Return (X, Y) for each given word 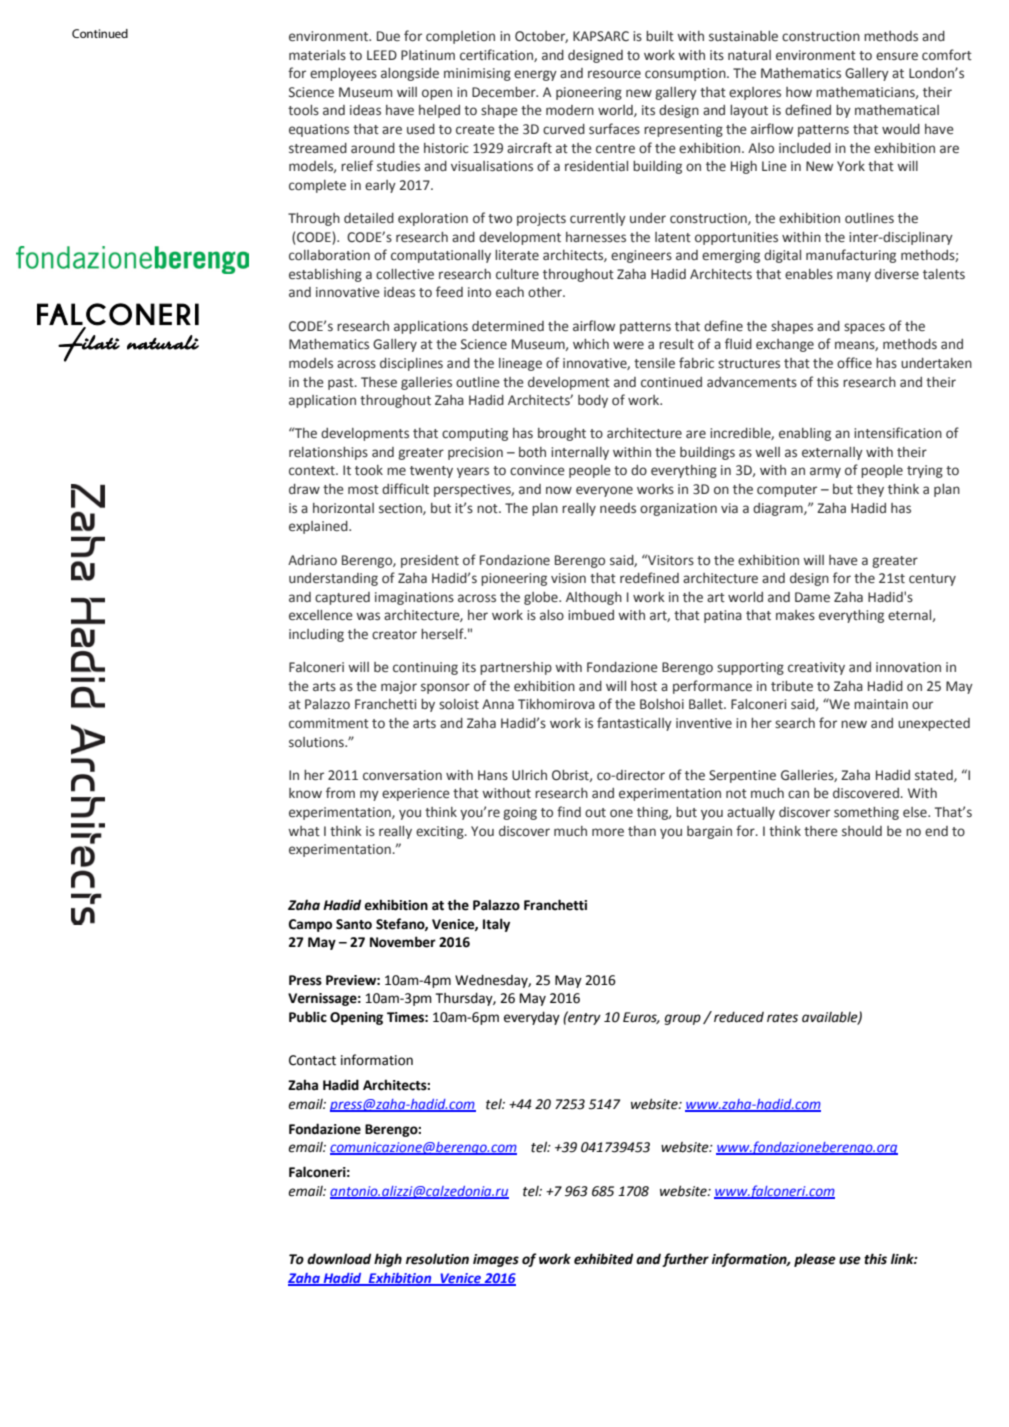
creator (394, 634)
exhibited (603, 1259)
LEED (382, 55)
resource (614, 74)
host (644, 686)
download (339, 1259)
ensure (897, 56)
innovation (908, 667)
